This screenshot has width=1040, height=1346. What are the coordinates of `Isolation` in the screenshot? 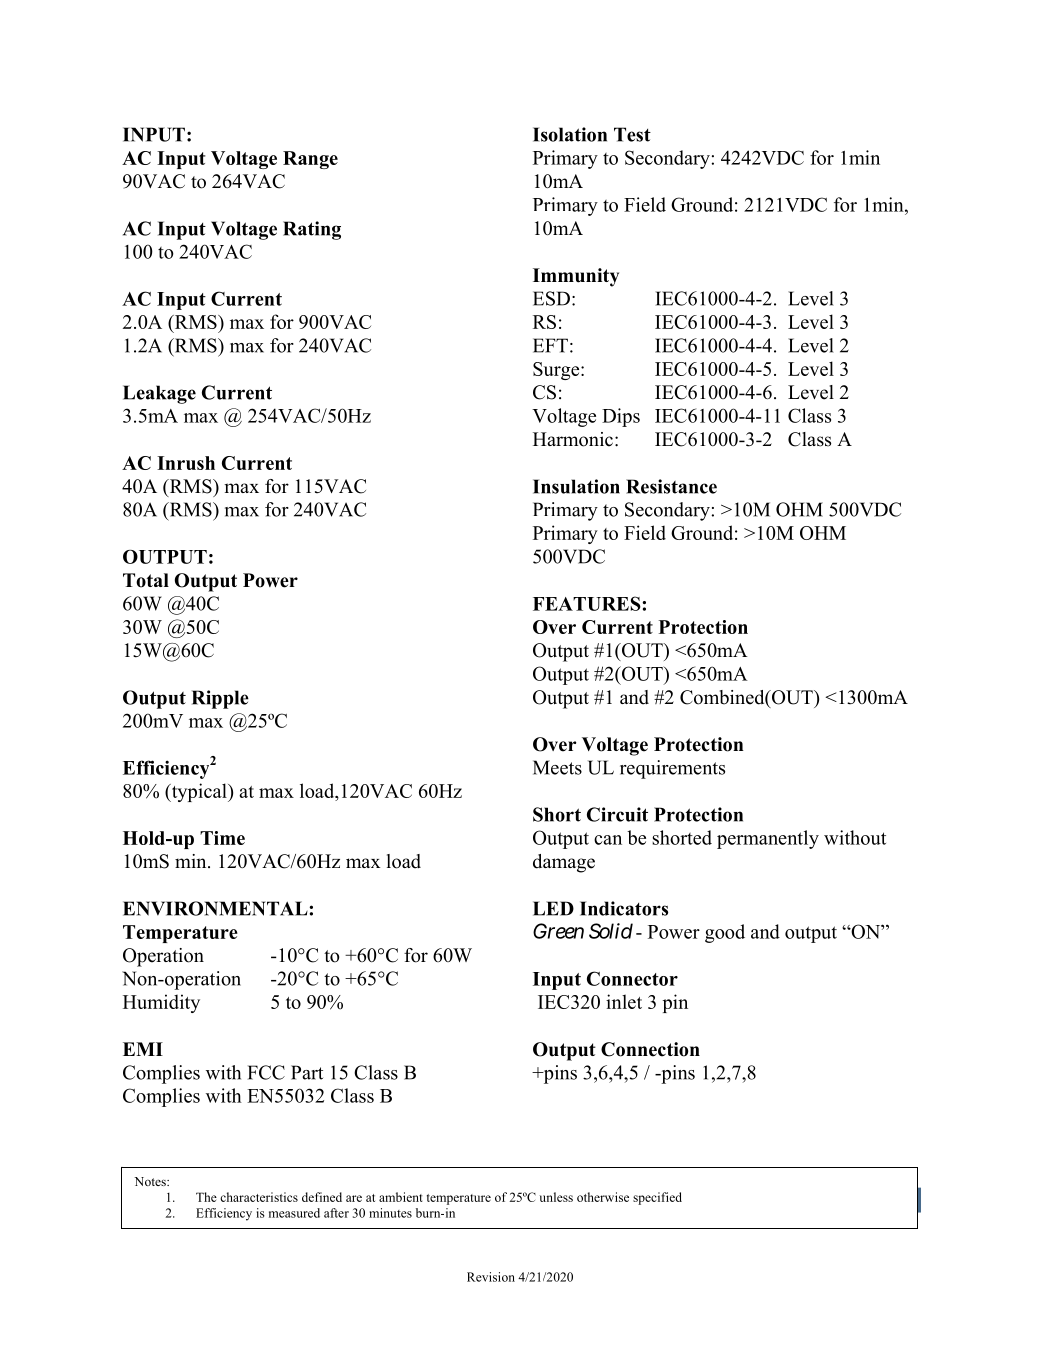 It's located at (570, 134).
